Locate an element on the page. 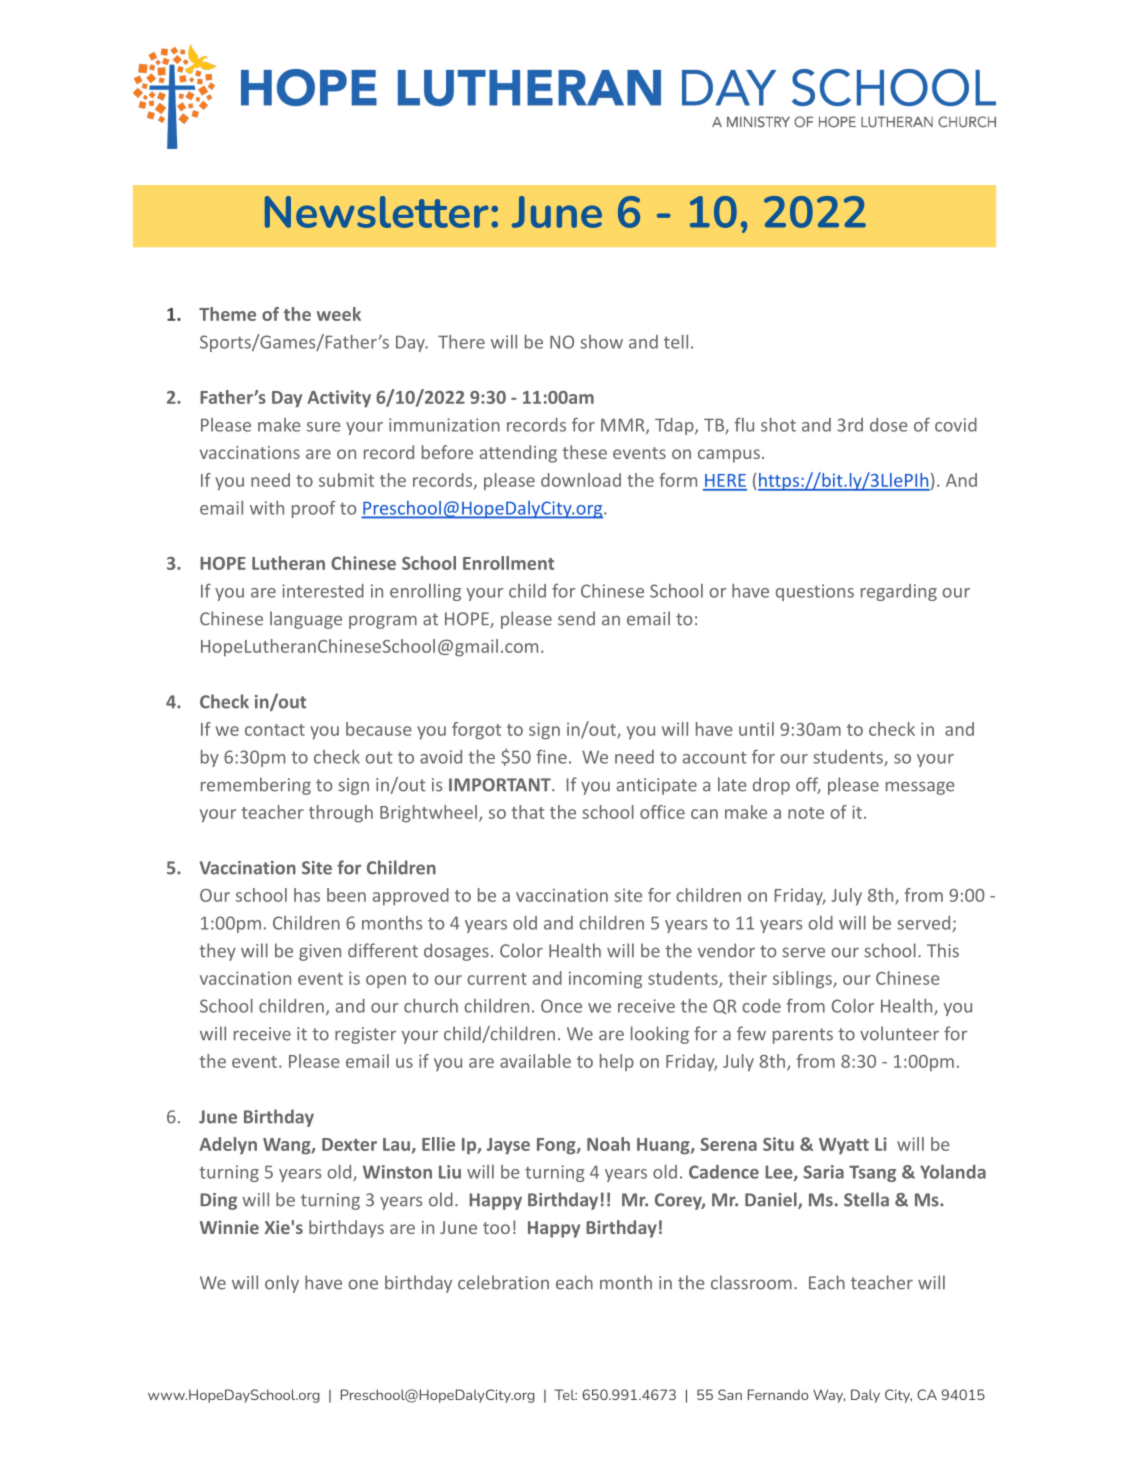  show is located at coordinates (601, 342).
